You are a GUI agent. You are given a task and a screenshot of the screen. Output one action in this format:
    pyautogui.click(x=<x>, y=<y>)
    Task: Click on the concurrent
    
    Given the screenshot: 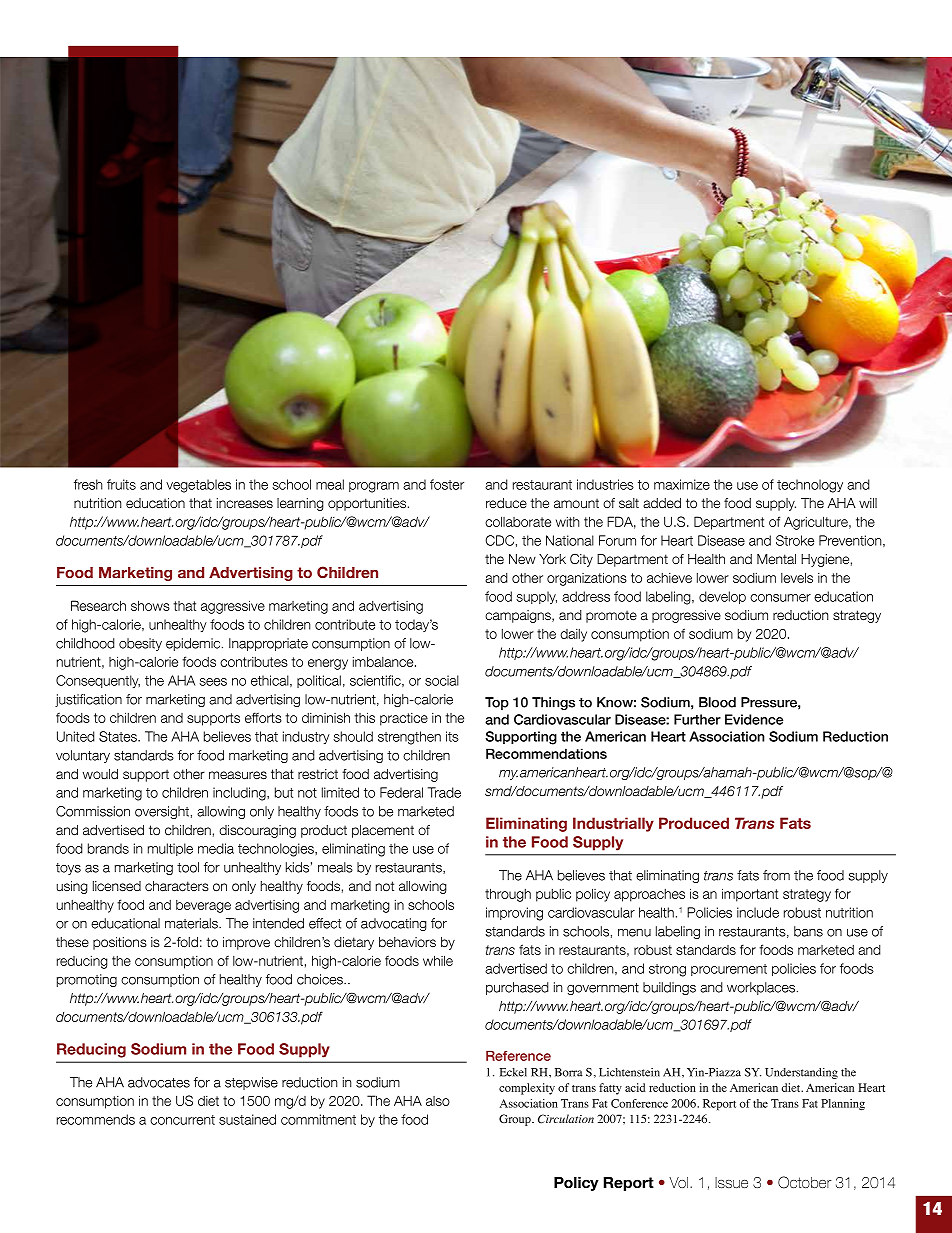 What is the action you would take?
    pyautogui.click(x=182, y=1120)
